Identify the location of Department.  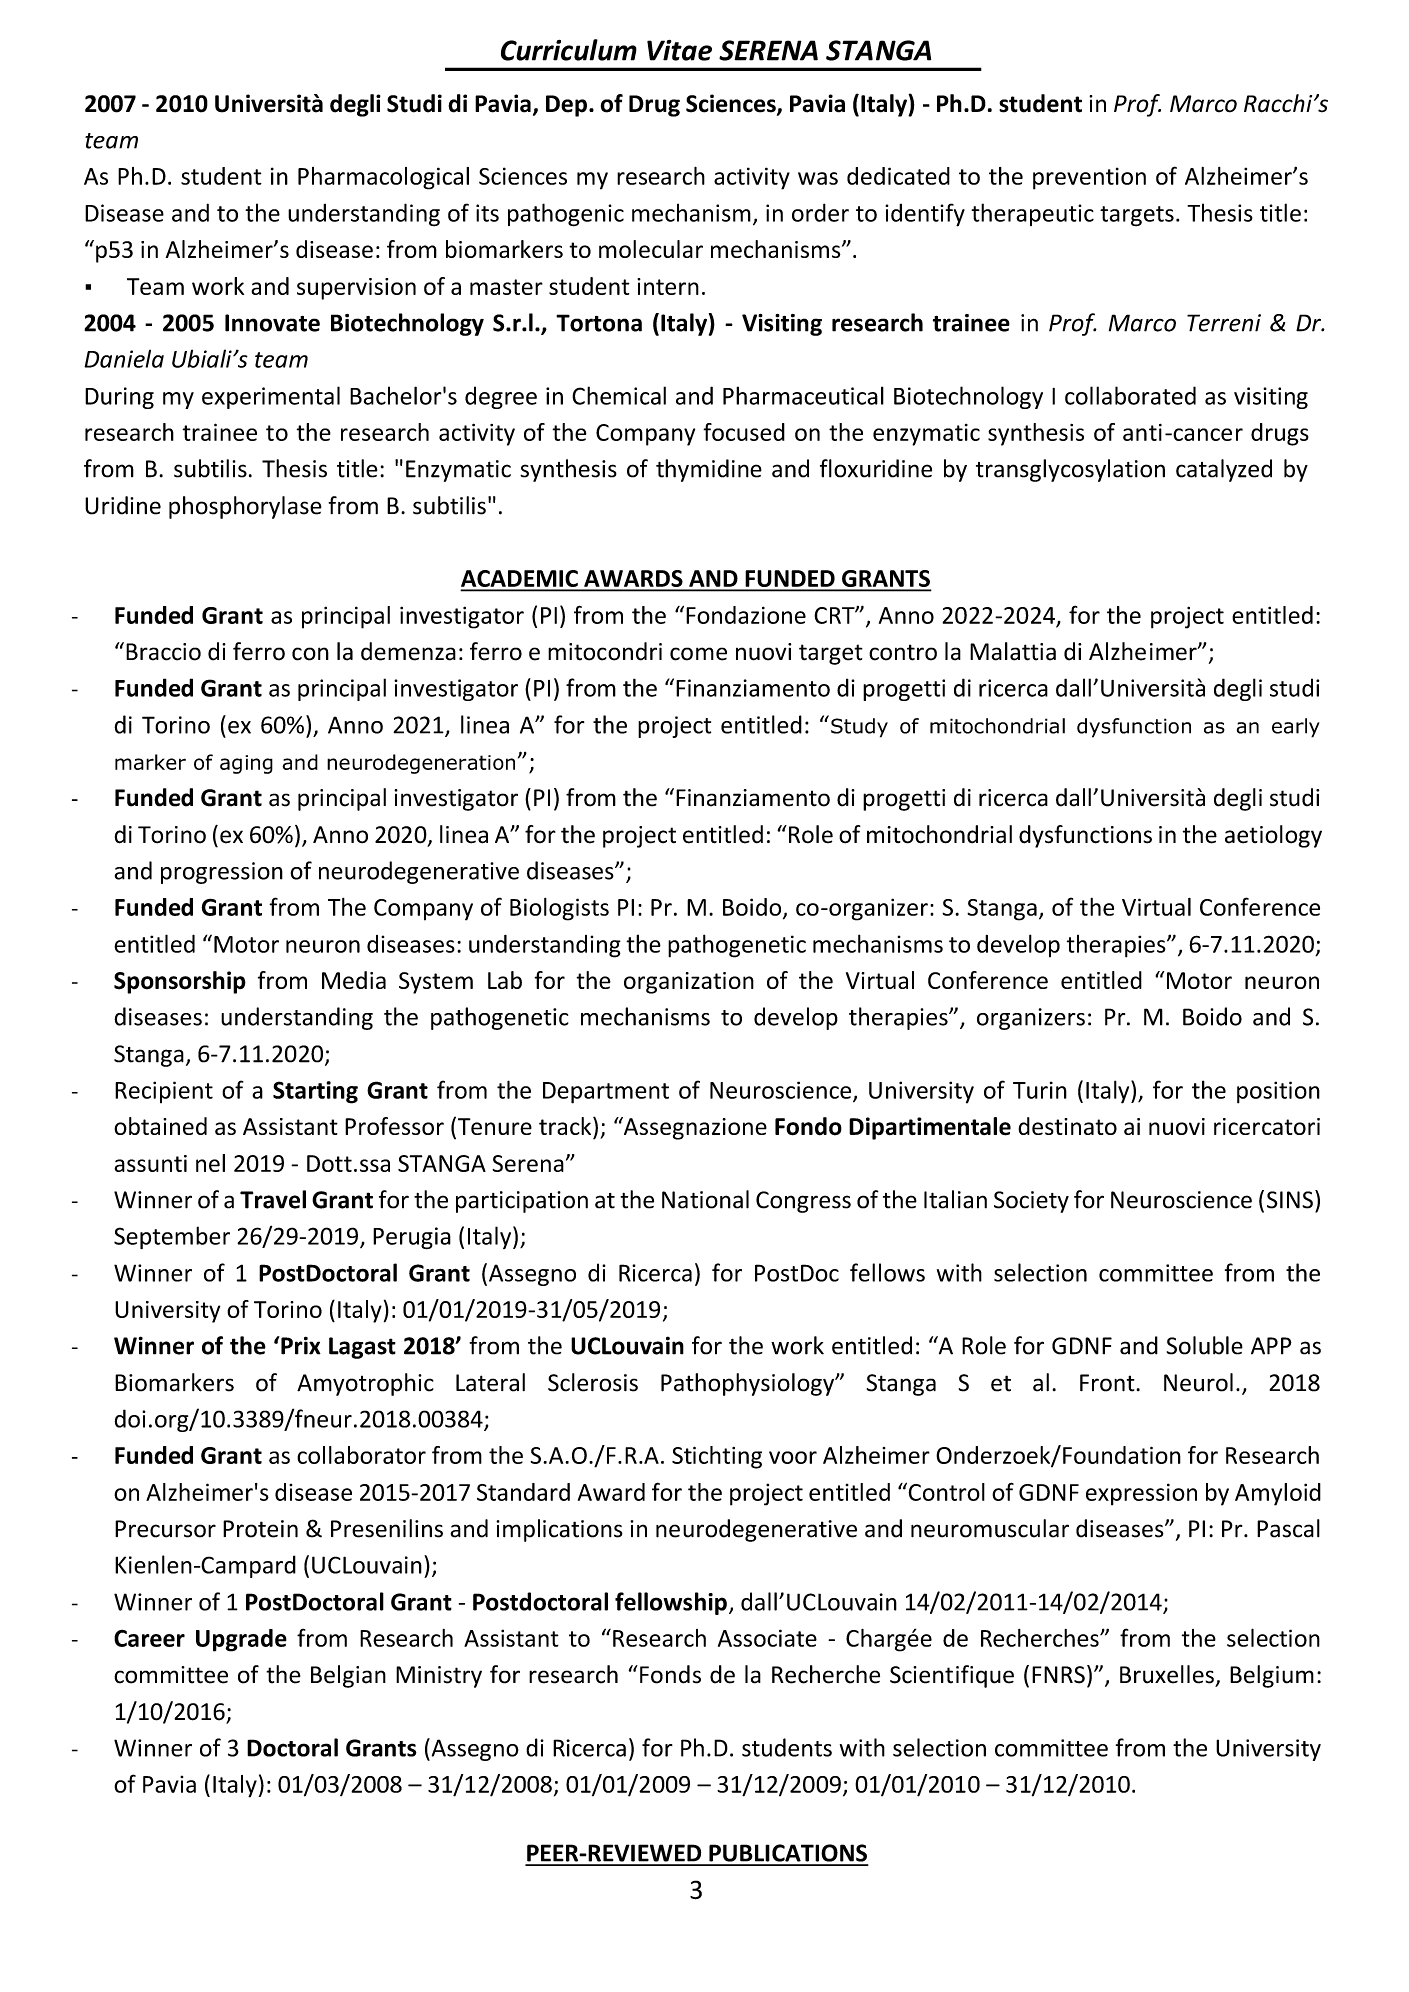
(606, 1093).
